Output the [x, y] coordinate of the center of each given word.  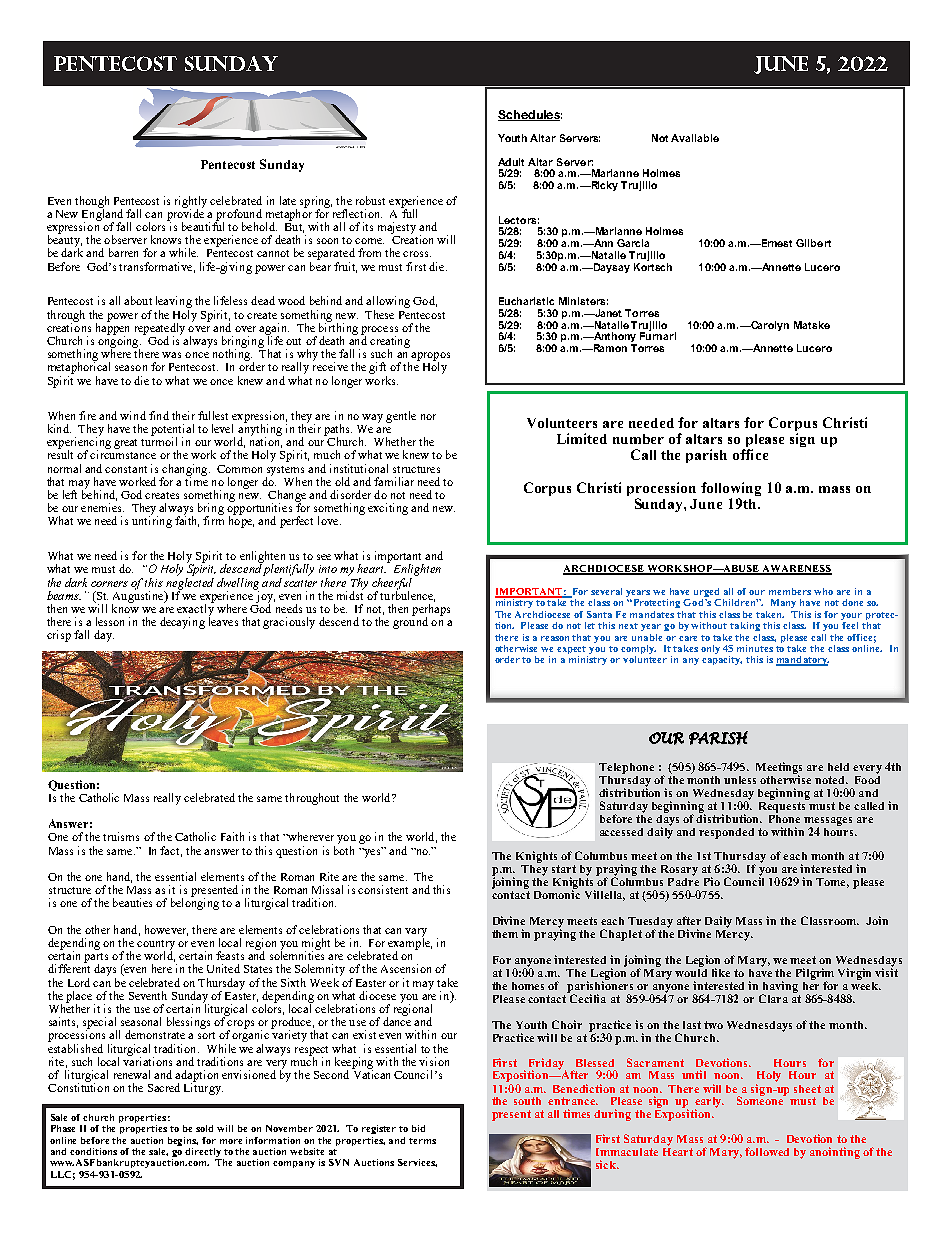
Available [695, 138]
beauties [132, 902]
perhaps [431, 611]
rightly [193, 203]
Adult [511, 162]
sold [204, 1128]
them [505, 934]
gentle [401, 417]
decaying [182, 623]
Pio [712, 881]
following [731, 490]
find [159, 415]
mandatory [802, 661]
